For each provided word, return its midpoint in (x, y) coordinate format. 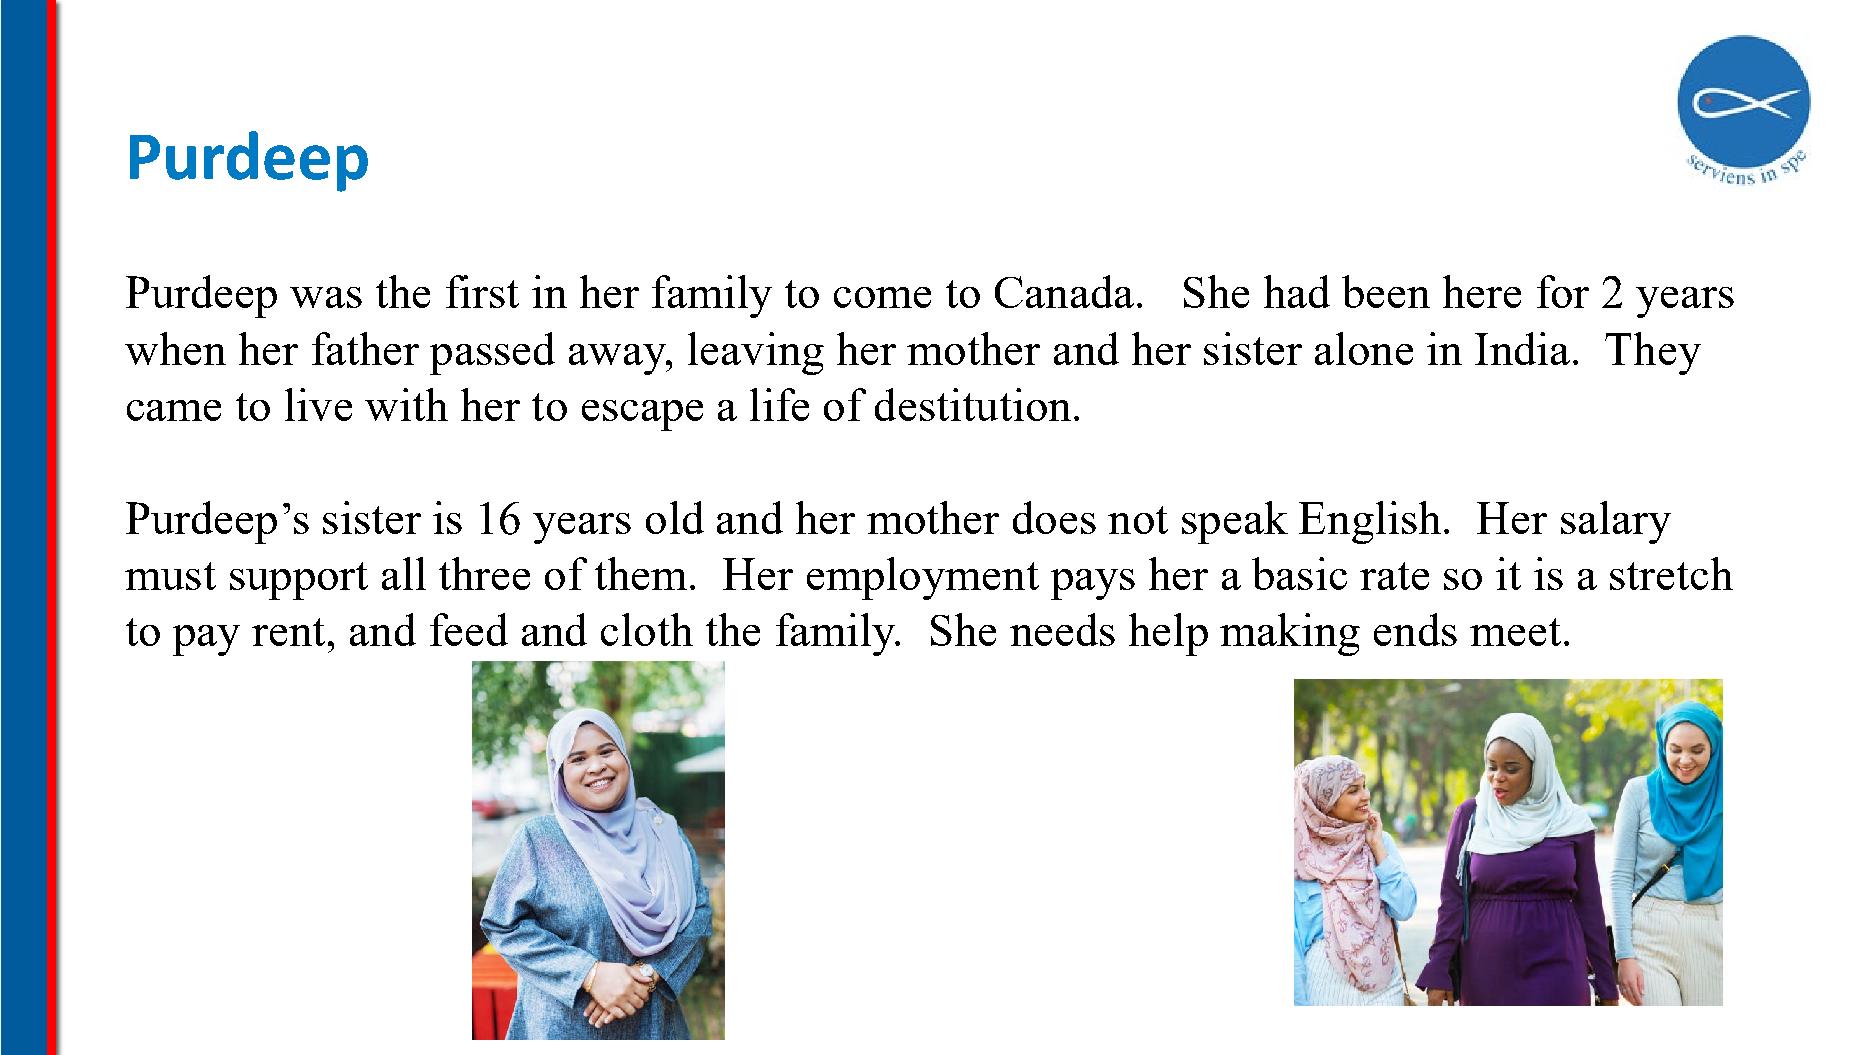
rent (288, 632)
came (174, 410)
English (1370, 522)
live (318, 404)
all (404, 573)
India (1522, 348)
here (1482, 291)
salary (1616, 522)
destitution (973, 404)
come (882, 297)
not (1138, 520)
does (1054, 517)
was (326, 297)
